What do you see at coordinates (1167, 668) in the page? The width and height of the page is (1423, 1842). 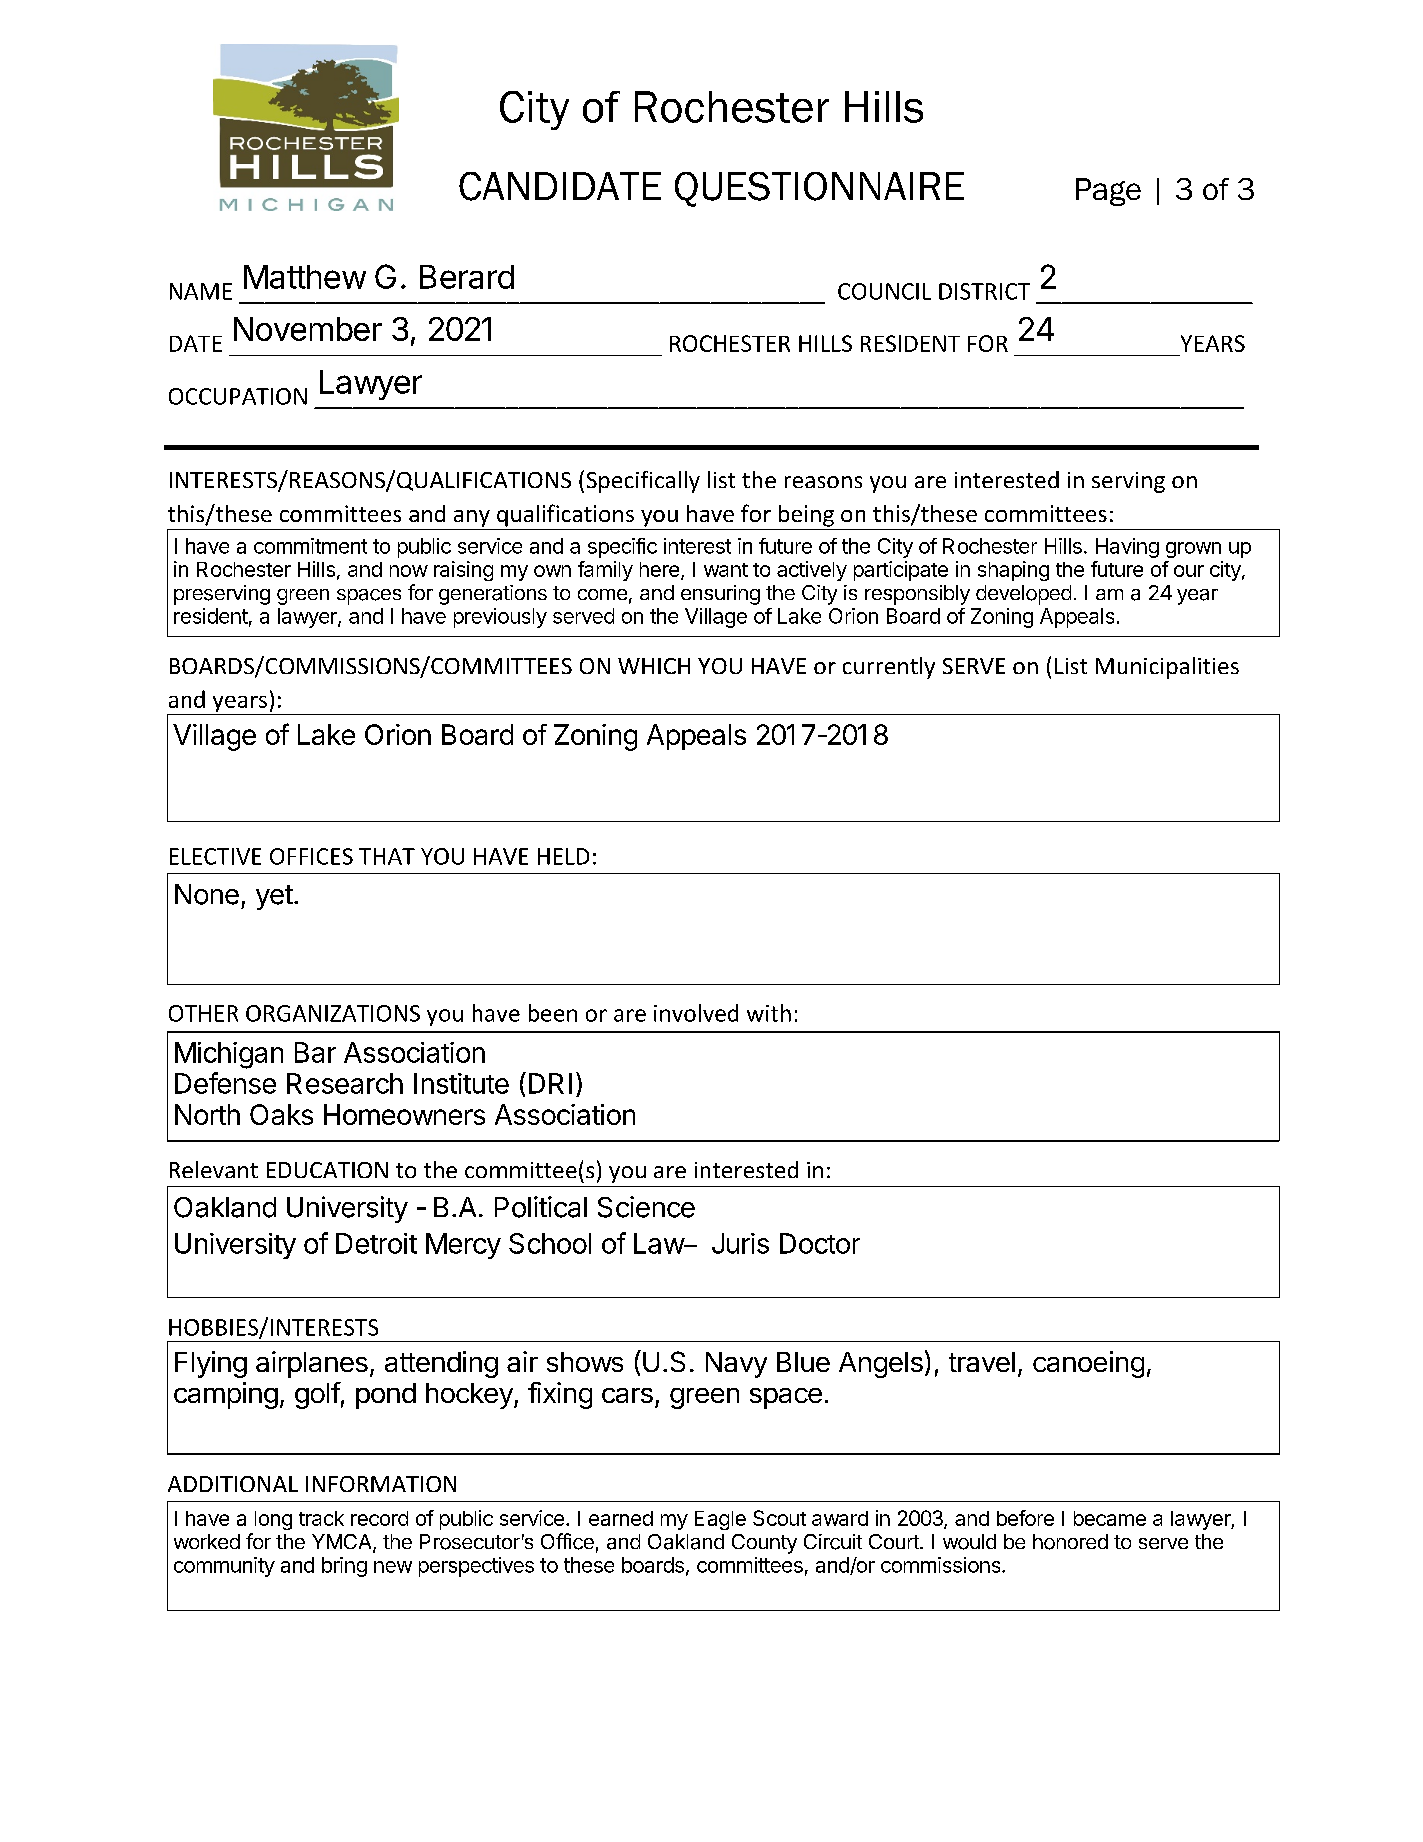 I see `Municipalities` at bounding box center [1167, 668].
